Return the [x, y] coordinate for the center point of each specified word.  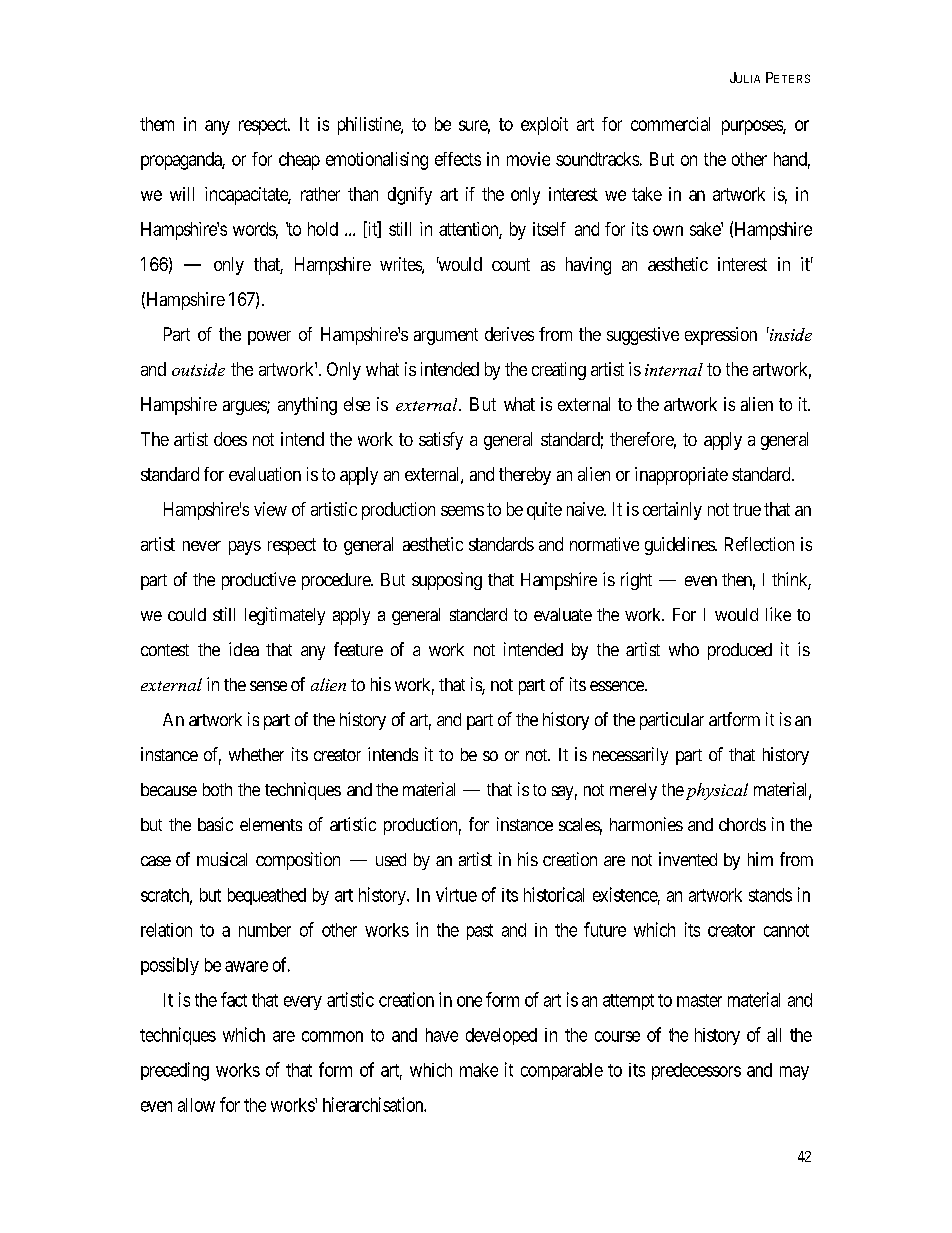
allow [196, 1105]
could [187, 614]
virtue [456, 894]
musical [222, 859]
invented [688, 859]
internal [674, 369]
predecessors [696, 1071]
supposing [447, 581]
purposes [753, 127]
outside [198, 369]
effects [458, 159]
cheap [299, 161]
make [479, 1070]
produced [740, 651]
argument [446, 336]
